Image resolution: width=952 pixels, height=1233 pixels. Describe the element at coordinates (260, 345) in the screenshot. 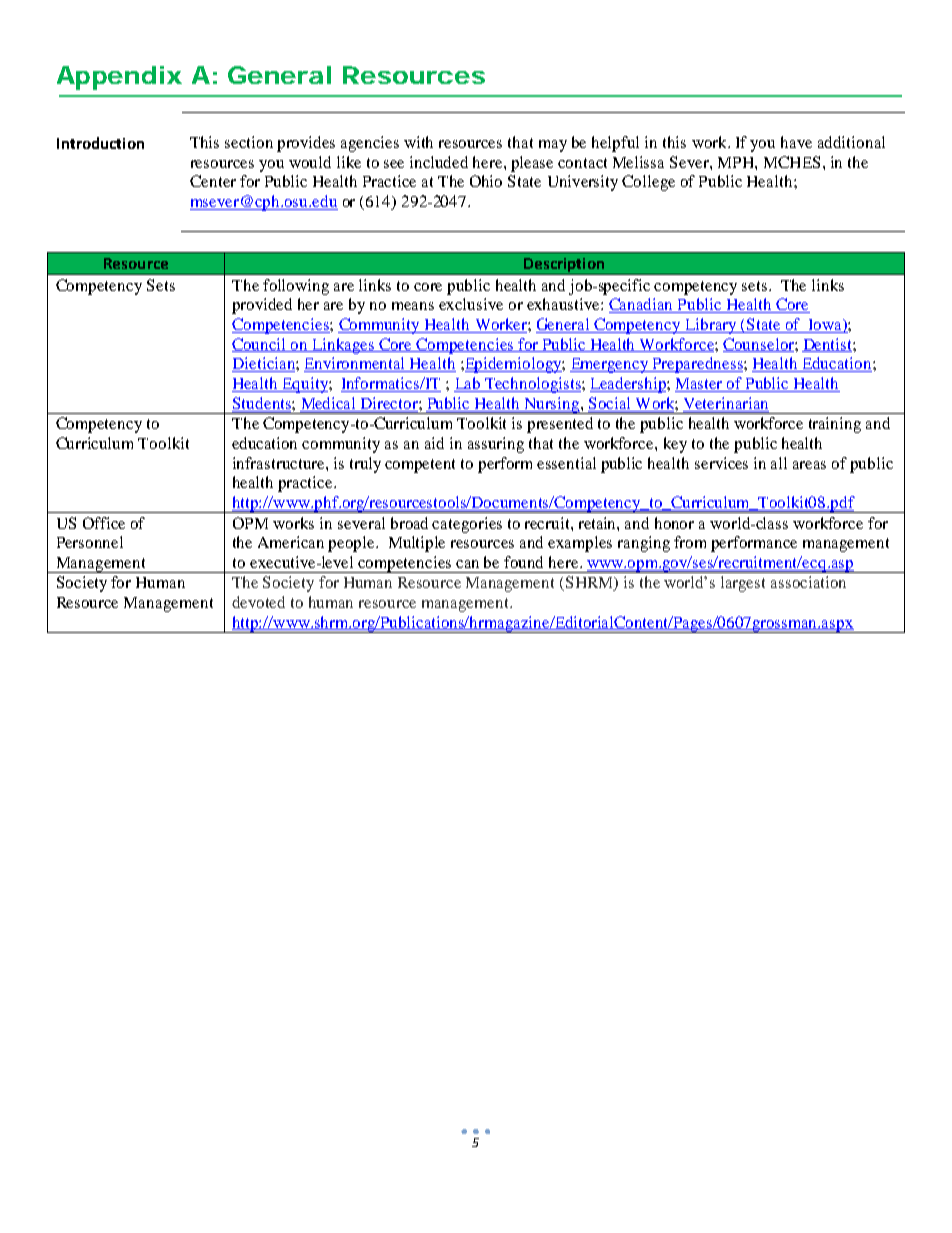

I see `Council` at that location.
